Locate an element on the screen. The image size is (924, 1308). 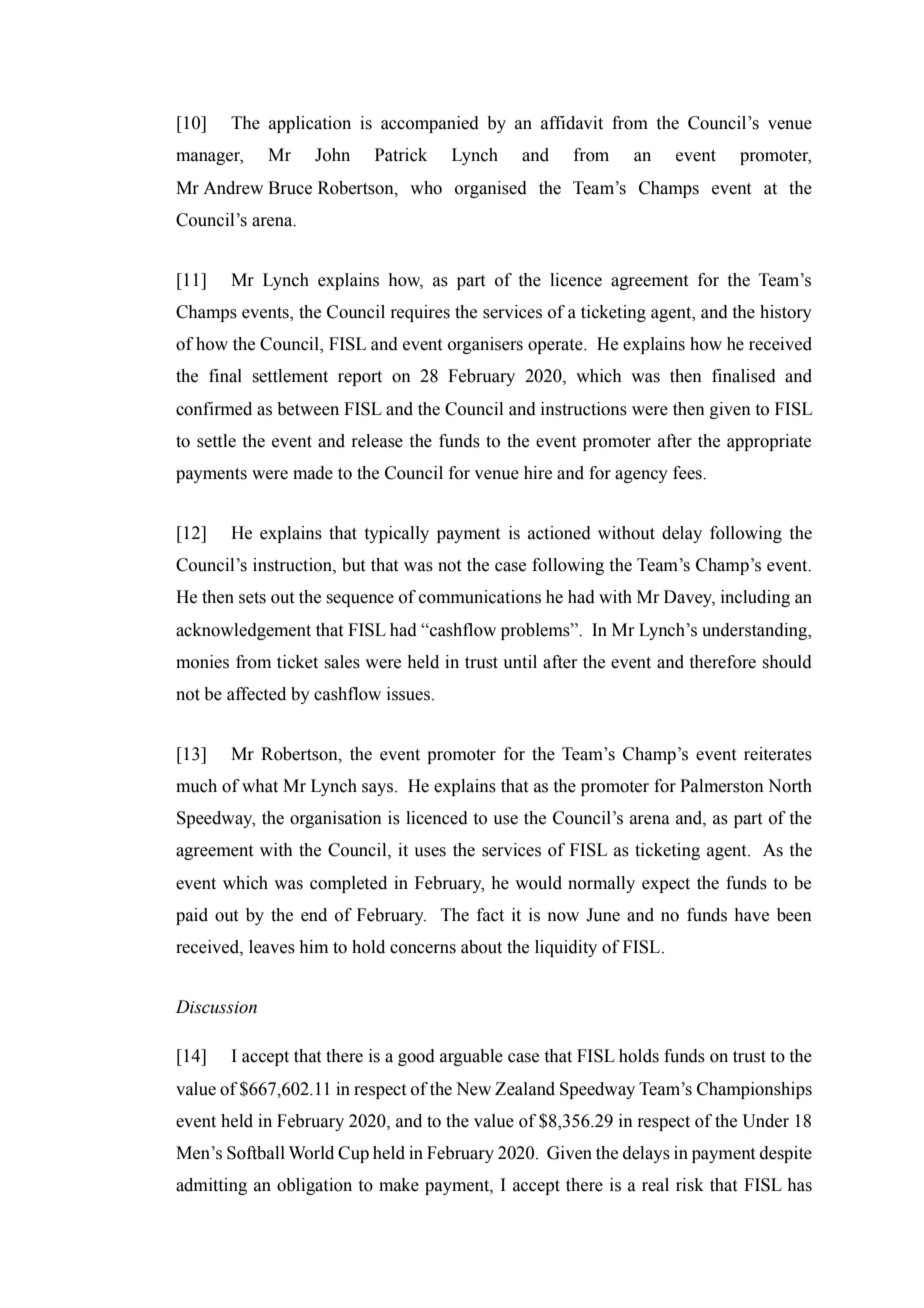
what is located at coordinates (260, 786).
